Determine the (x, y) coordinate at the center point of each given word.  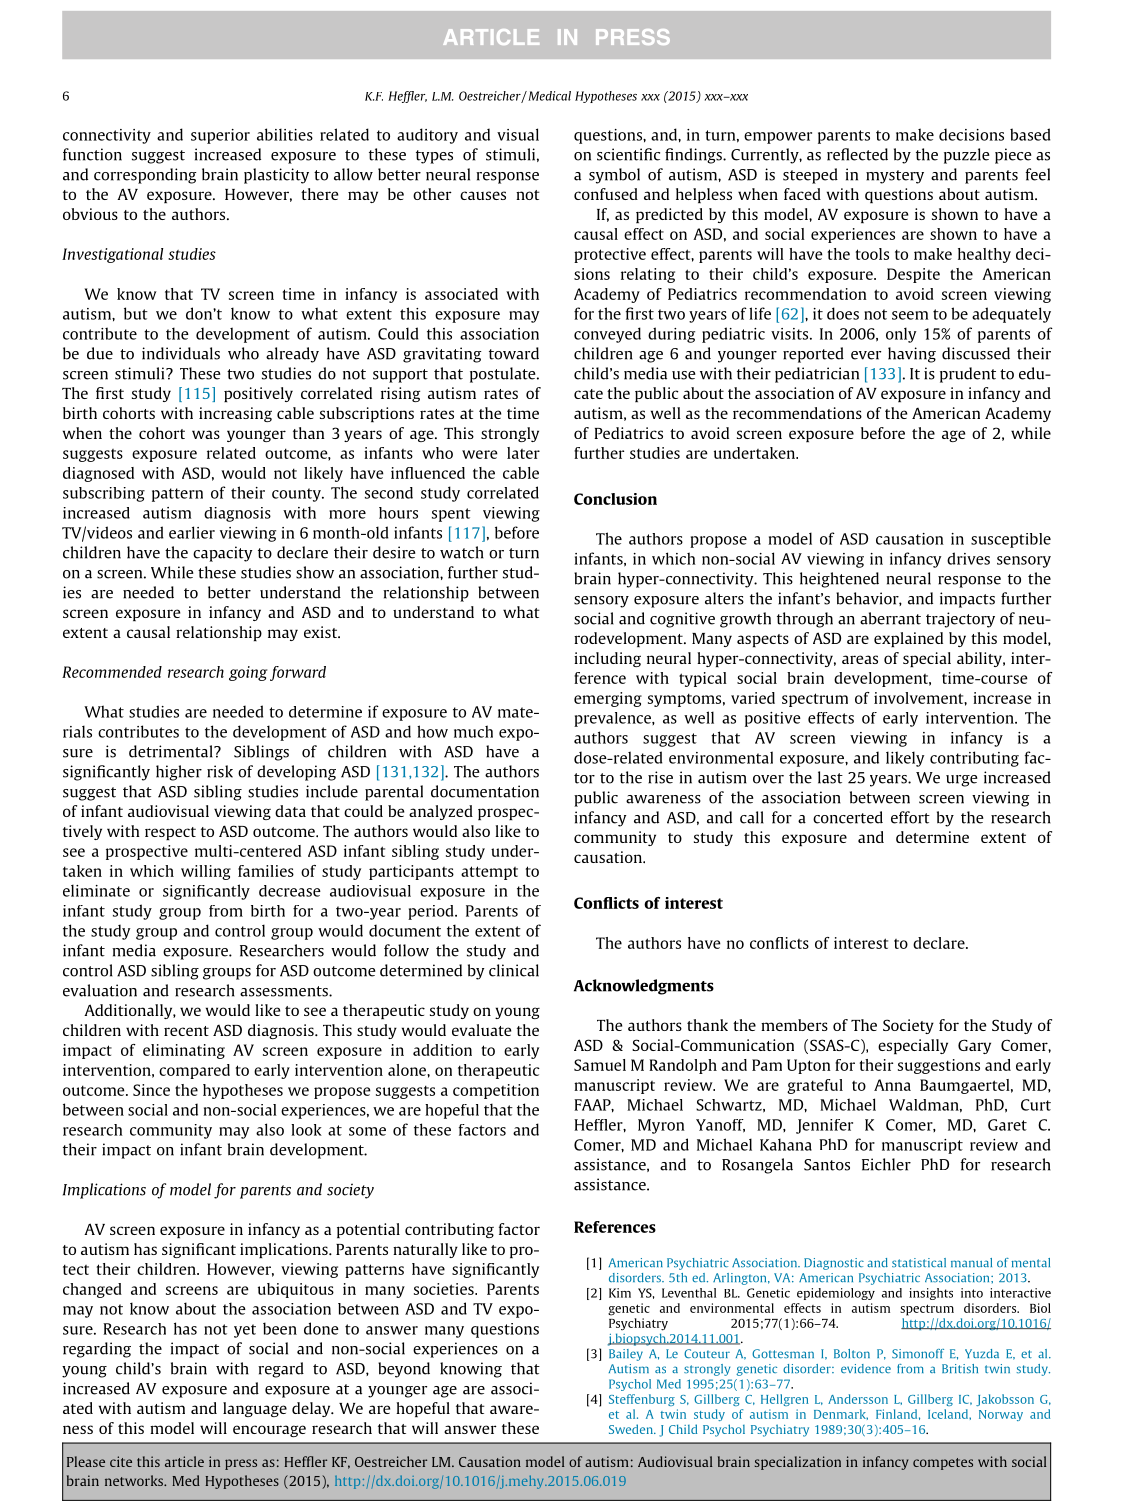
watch (462, 552)
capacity (222, 554)
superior (220, 136)
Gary (974, 1046)
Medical (548, 96)
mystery (895, 177)
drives (968, 558)
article (184, 1461)
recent (186, 1031)
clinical (514, 970)
